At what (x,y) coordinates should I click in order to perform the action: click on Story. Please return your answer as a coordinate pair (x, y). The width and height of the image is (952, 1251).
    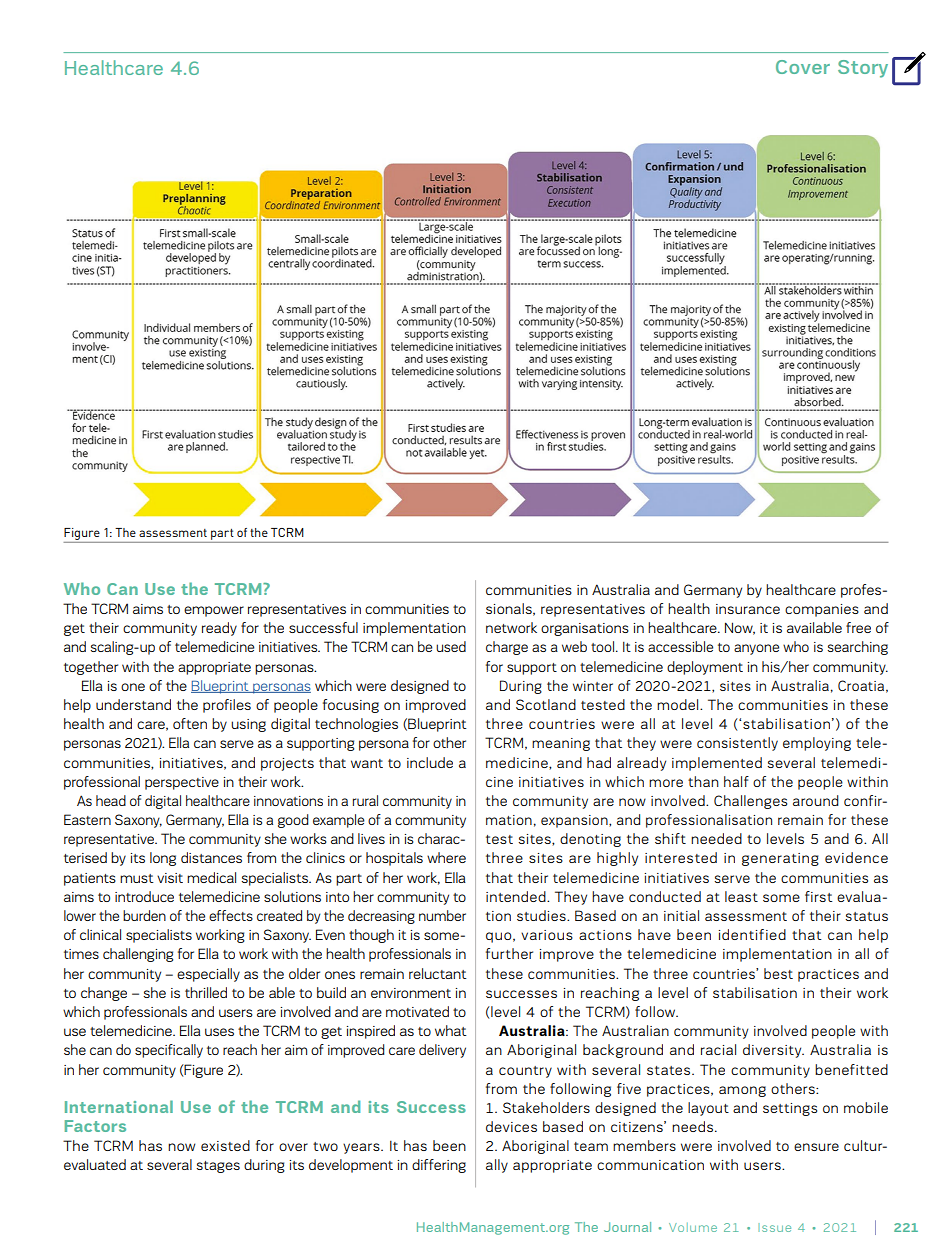
    Looking at the image, I should click on (863, 69).
